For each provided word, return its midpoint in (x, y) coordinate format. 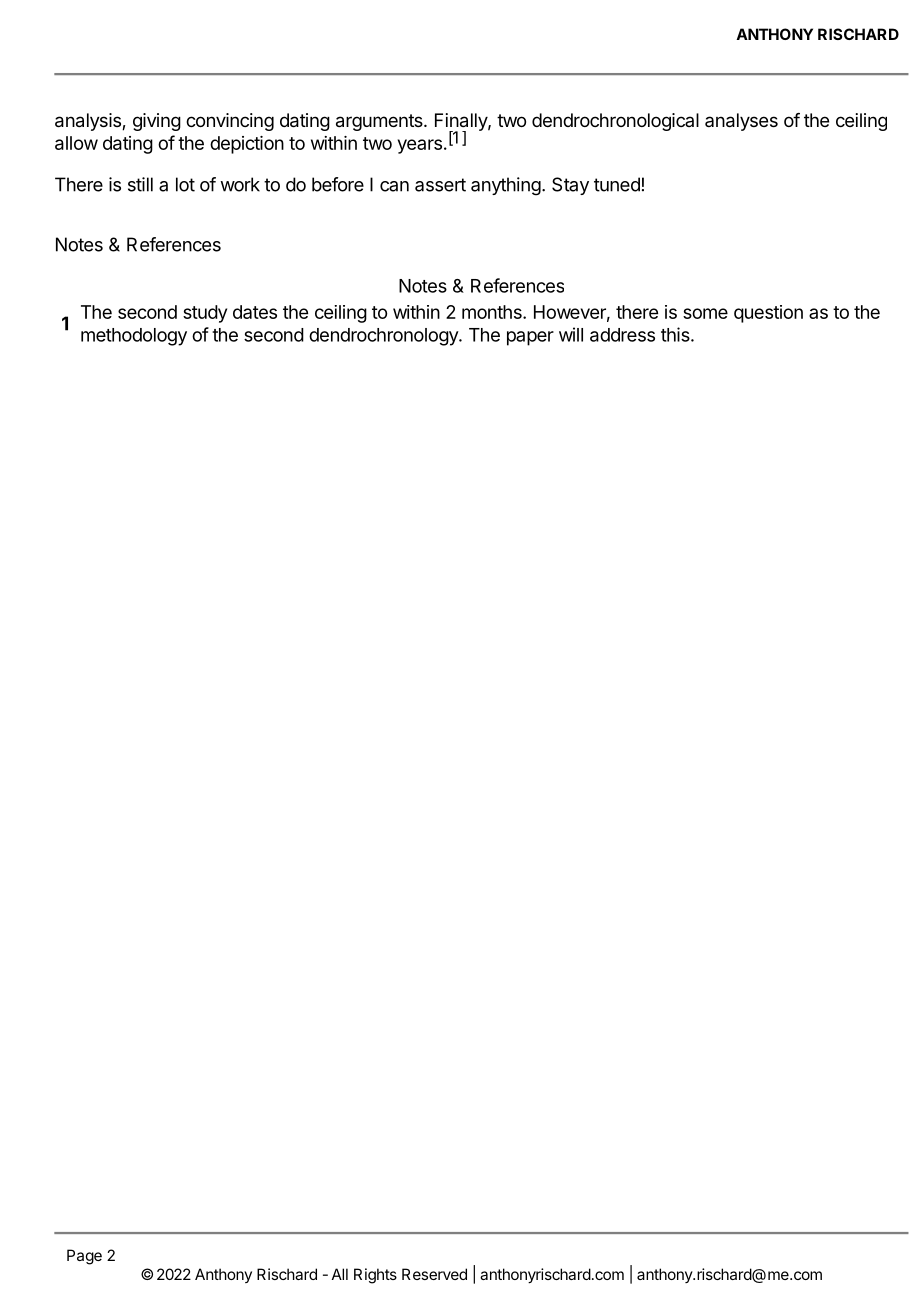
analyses (741, 122)
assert (440, 185)
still (140, 184)
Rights (375, 1276)
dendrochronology (384, 337)
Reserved (434, 1274)
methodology (134, 337)
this (675, 334)
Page (84, 1257)
